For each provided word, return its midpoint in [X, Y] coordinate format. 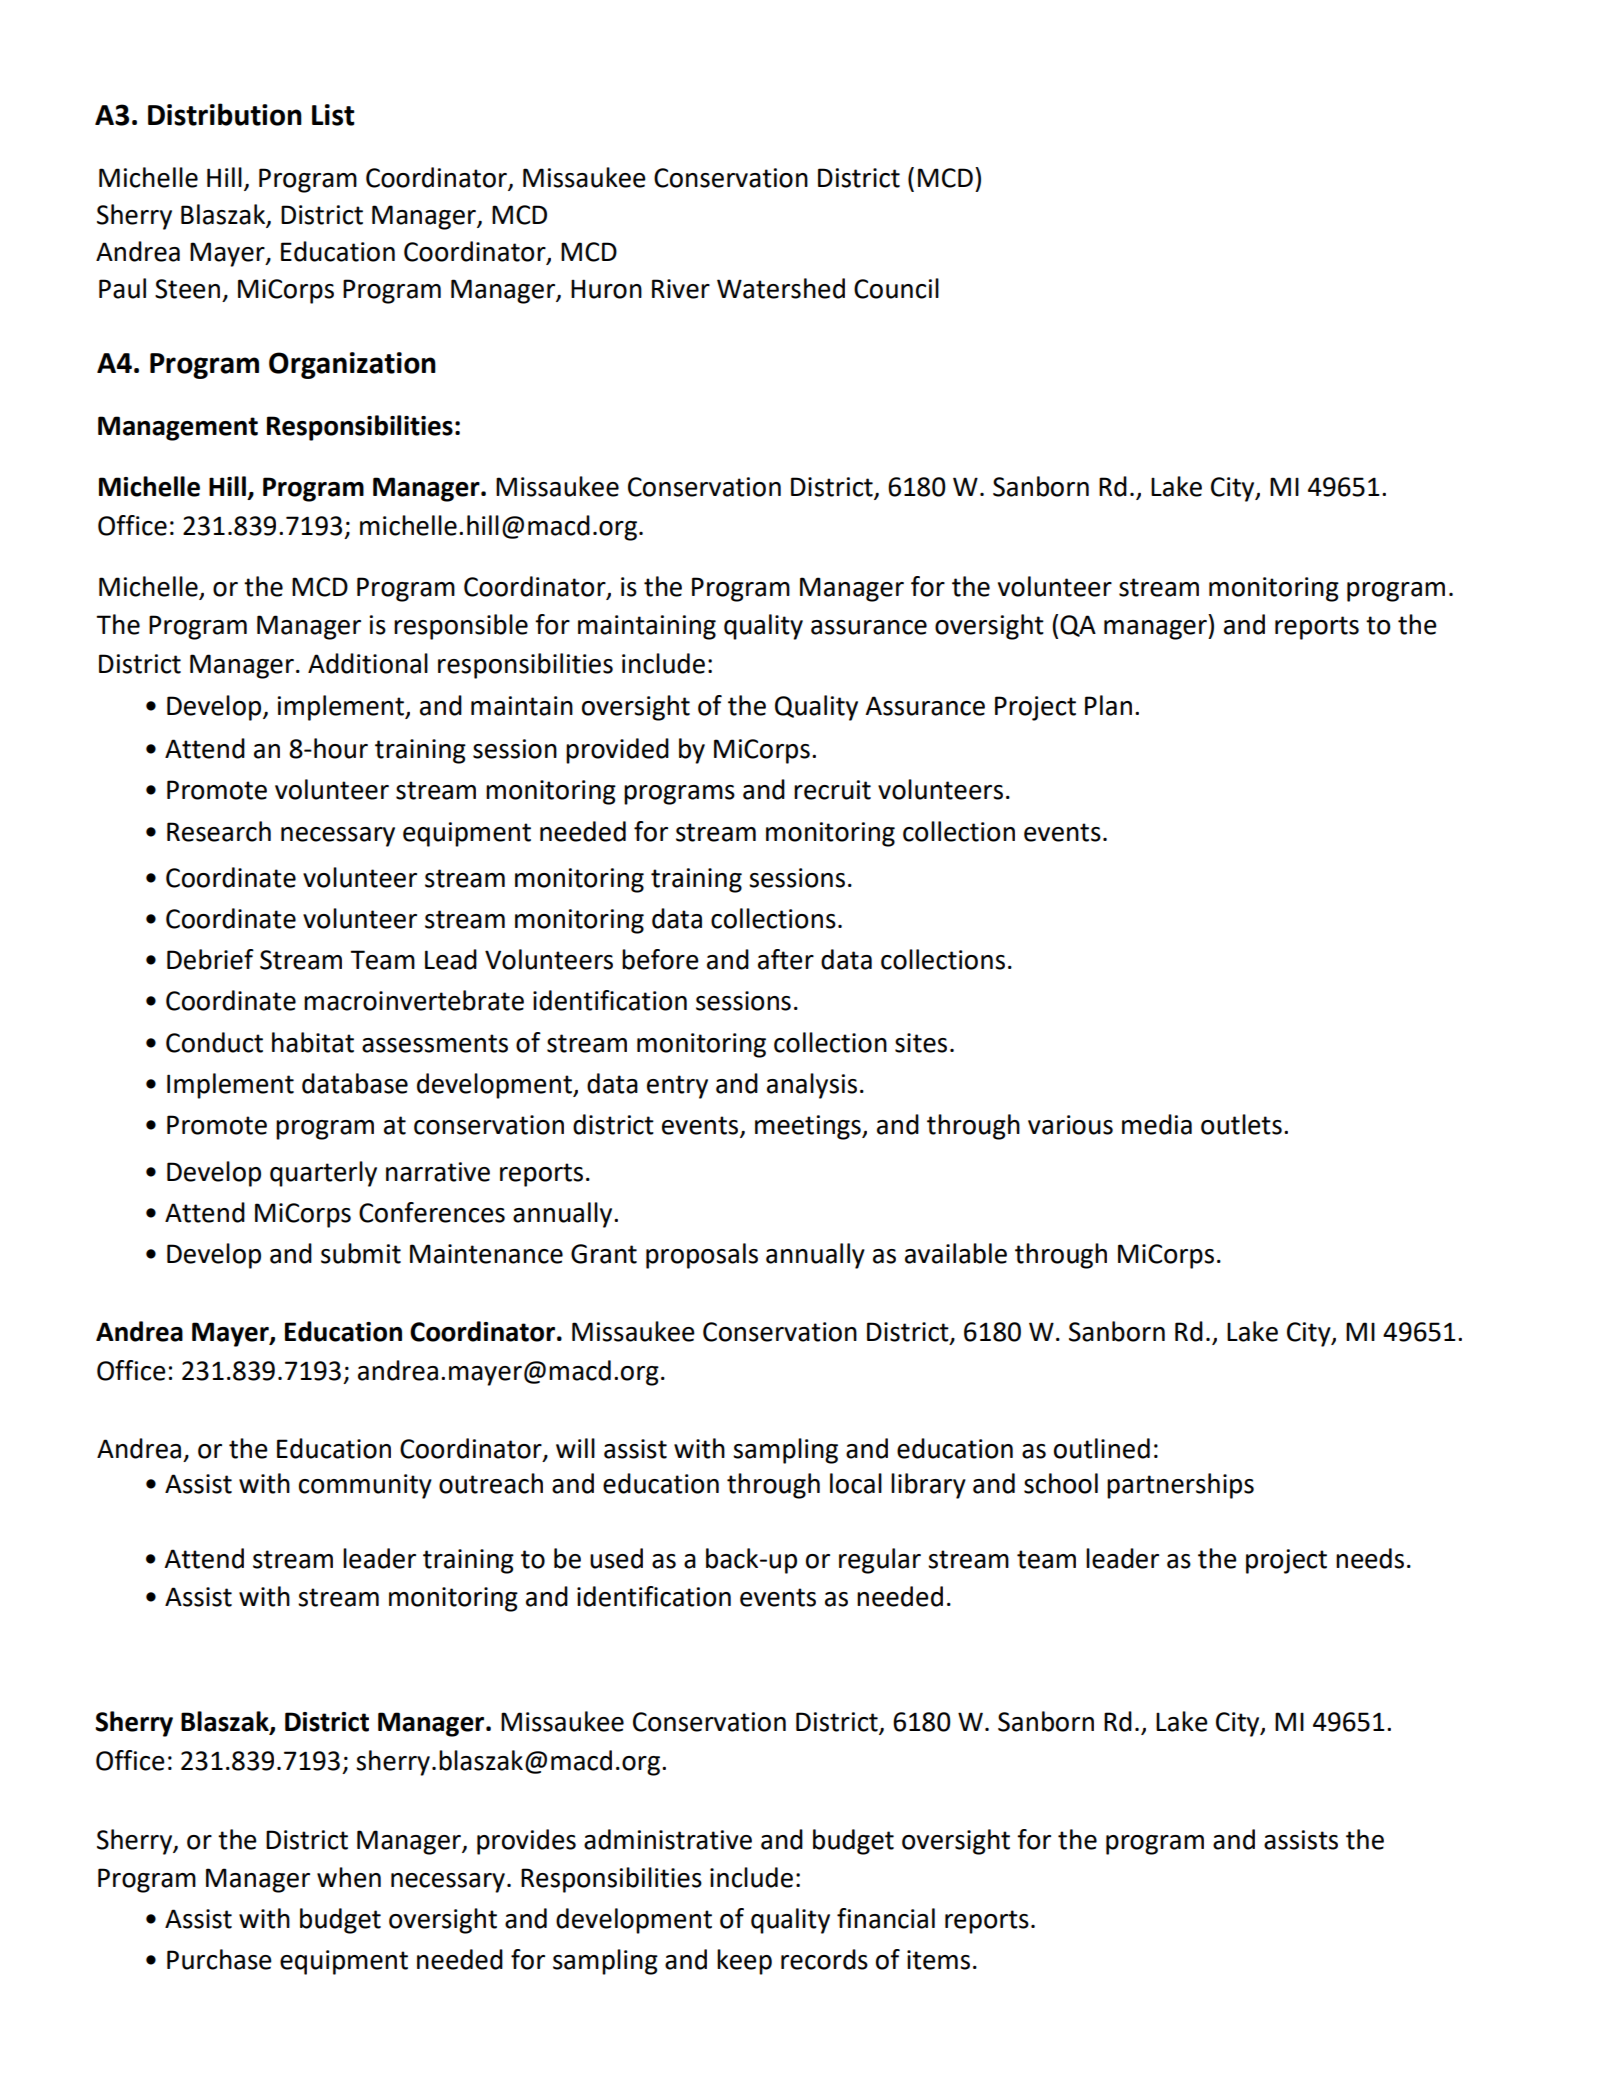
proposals [702, 1256]
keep [744, 1962]
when [349, 1877]
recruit [832, 790]
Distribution [225, 114]
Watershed [781, 288]
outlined [1102, 1448]
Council [896, 288]
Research [219, 831]
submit [361, 1253]
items [938, 1960]
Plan [1108, 705]
